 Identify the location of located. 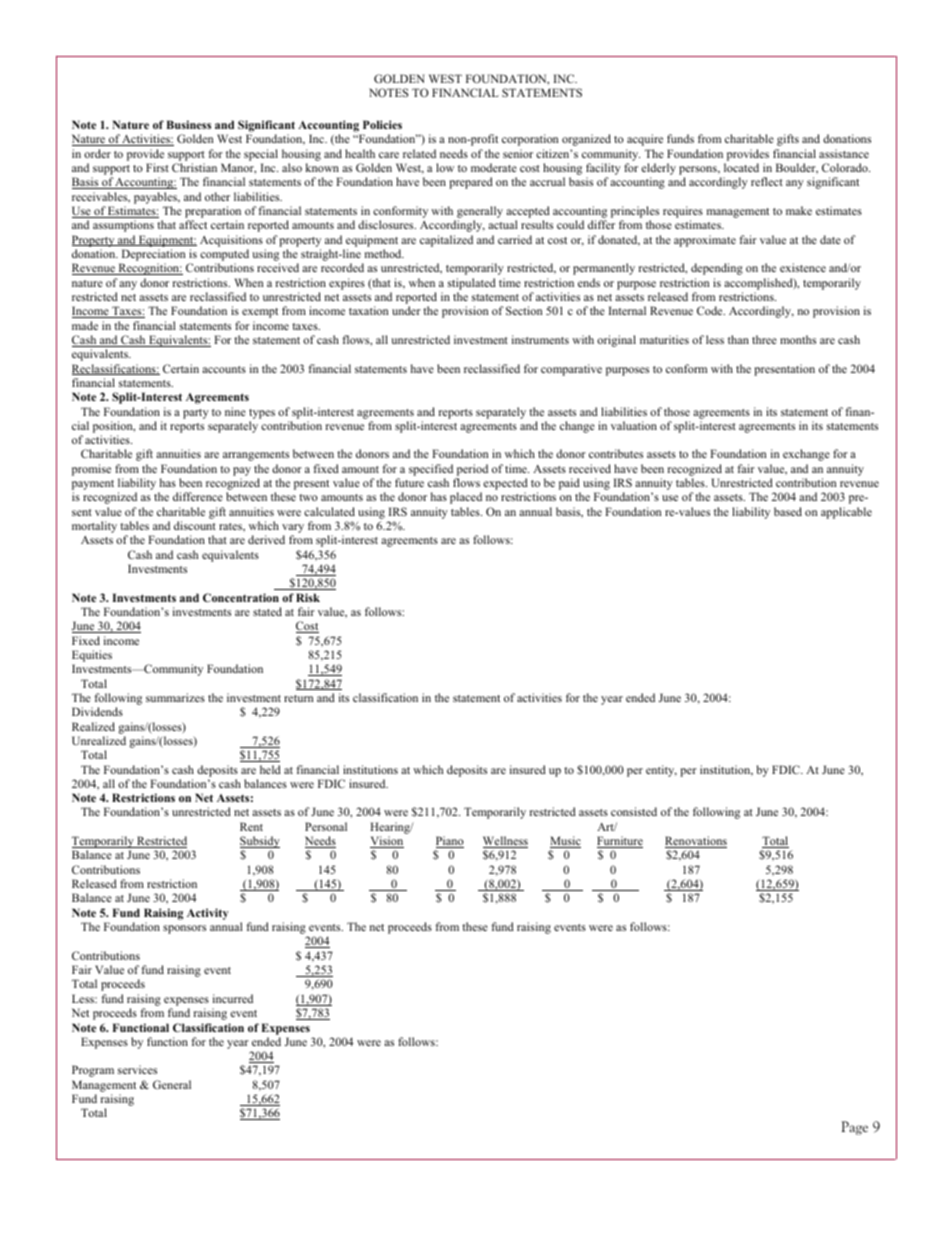
(741, 167).
